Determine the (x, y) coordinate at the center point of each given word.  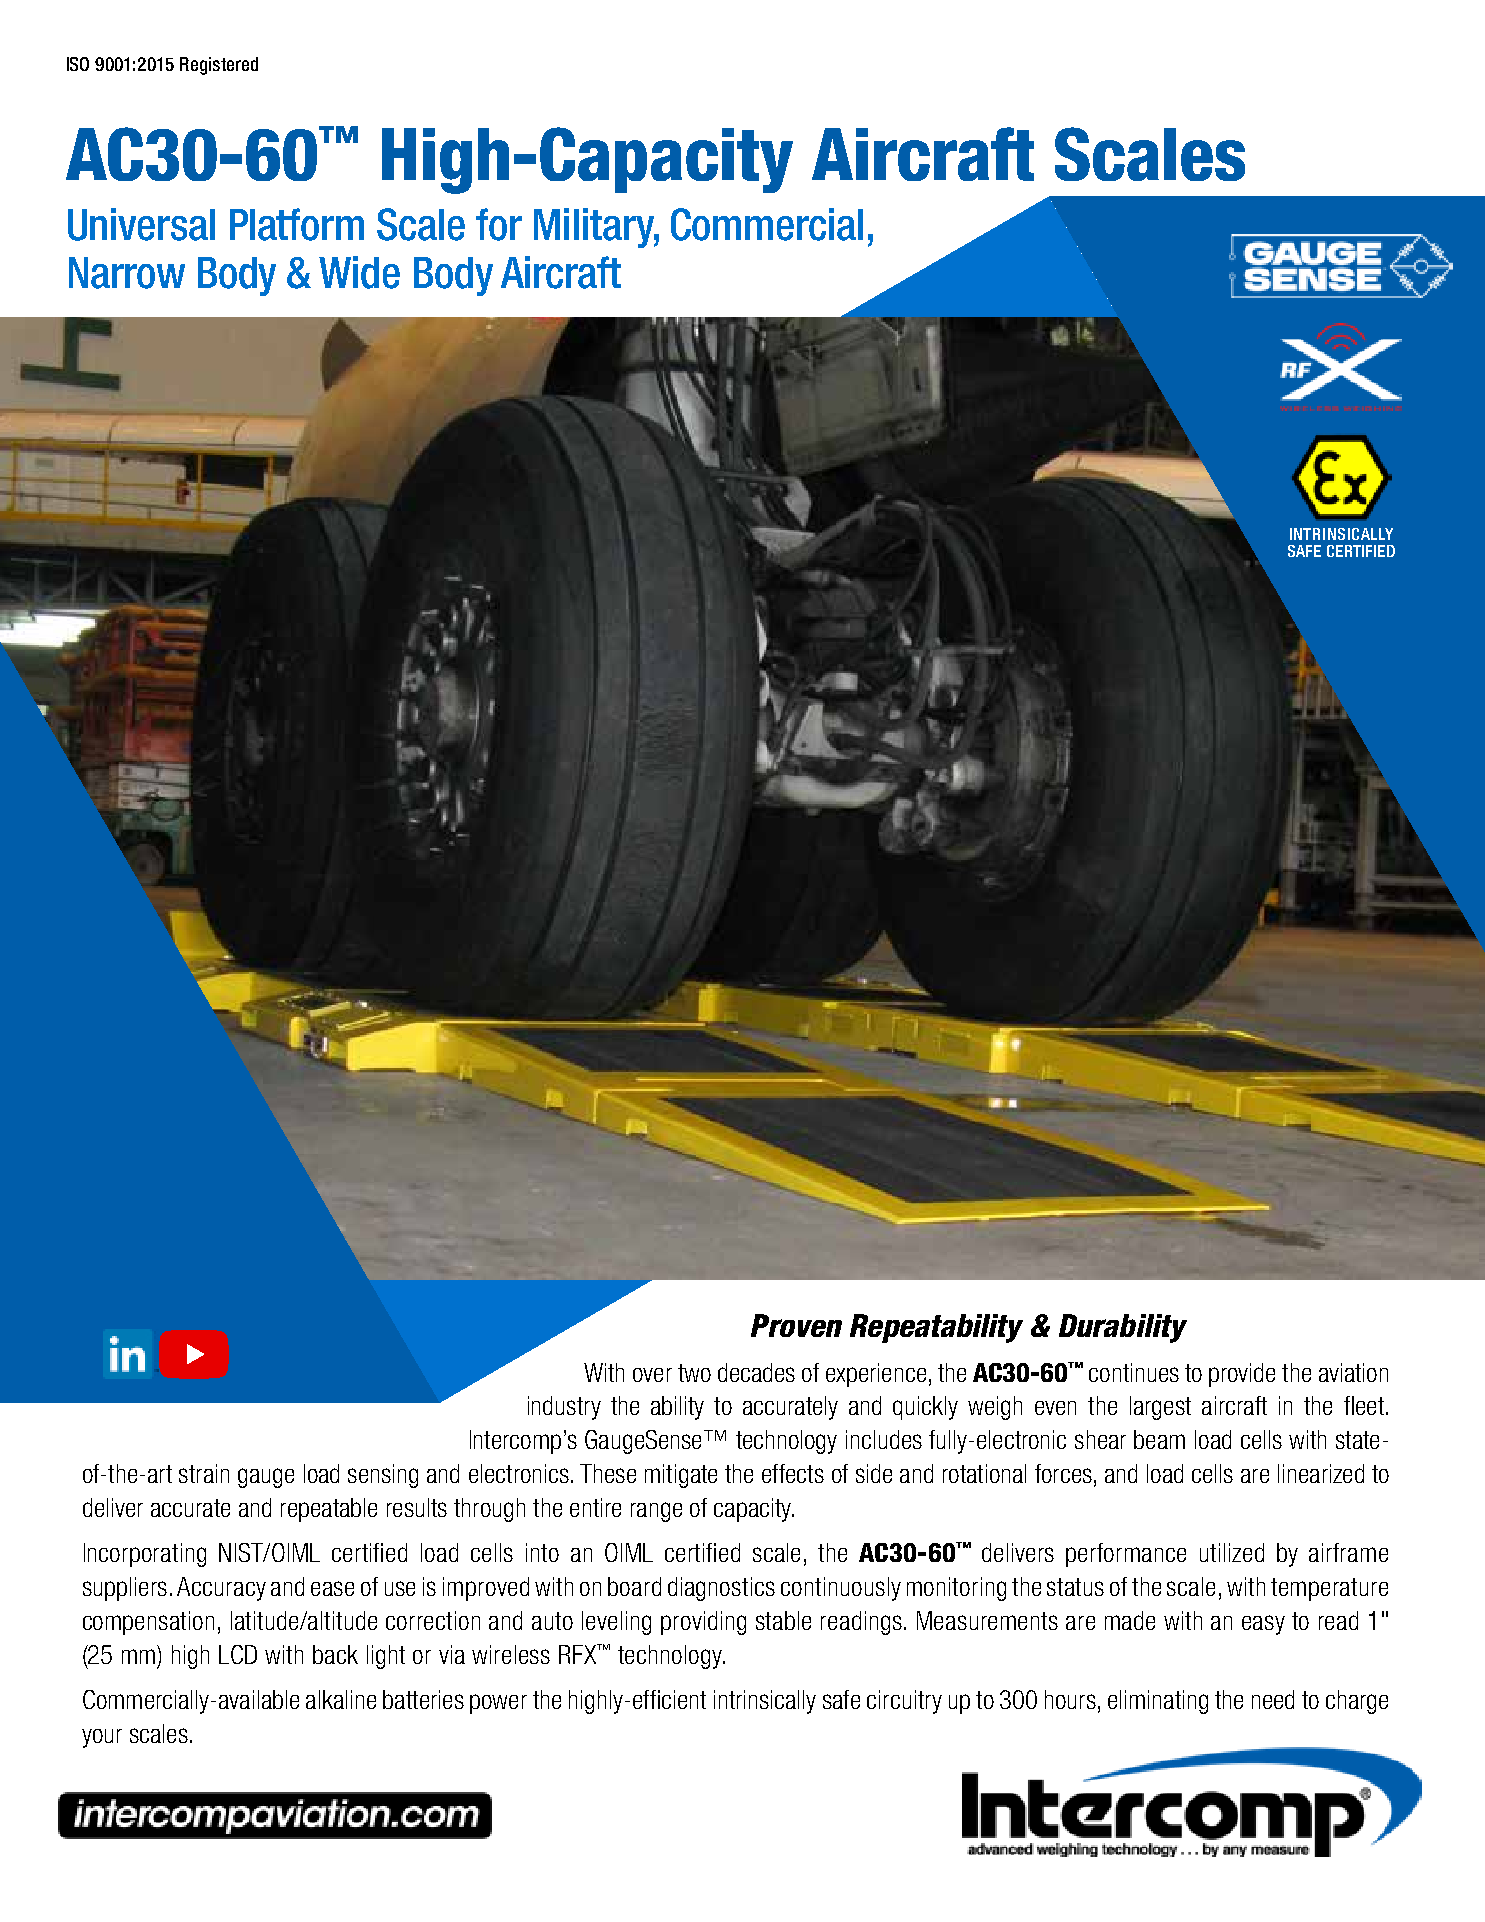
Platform (297, 224)
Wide (359, 272)
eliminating (1158, 1702)
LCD (238, 1654)
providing (703, 1623)
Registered (219, 66)
